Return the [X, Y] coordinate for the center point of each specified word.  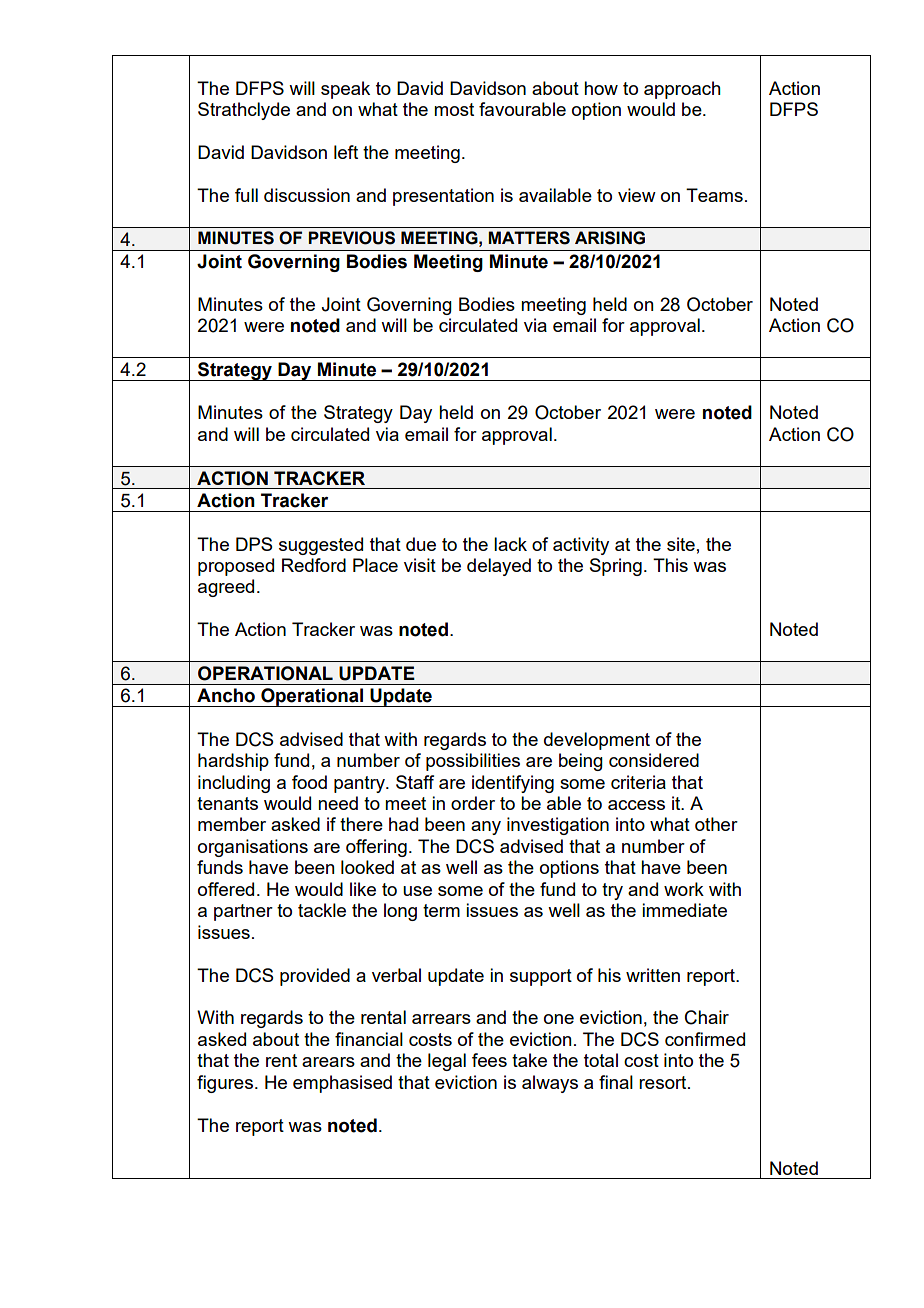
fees [489, 1060]
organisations [253, 848]
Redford [314, 565]
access [636, 805]
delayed [499, 567]
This [670, 565]
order [473, 803]
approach [682, 90]
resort [664, 1082]
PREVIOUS [351, 238]
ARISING [610, 238]
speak [345, 90]
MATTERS [529, 238]
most [454, 109]
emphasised [342, 1084]
